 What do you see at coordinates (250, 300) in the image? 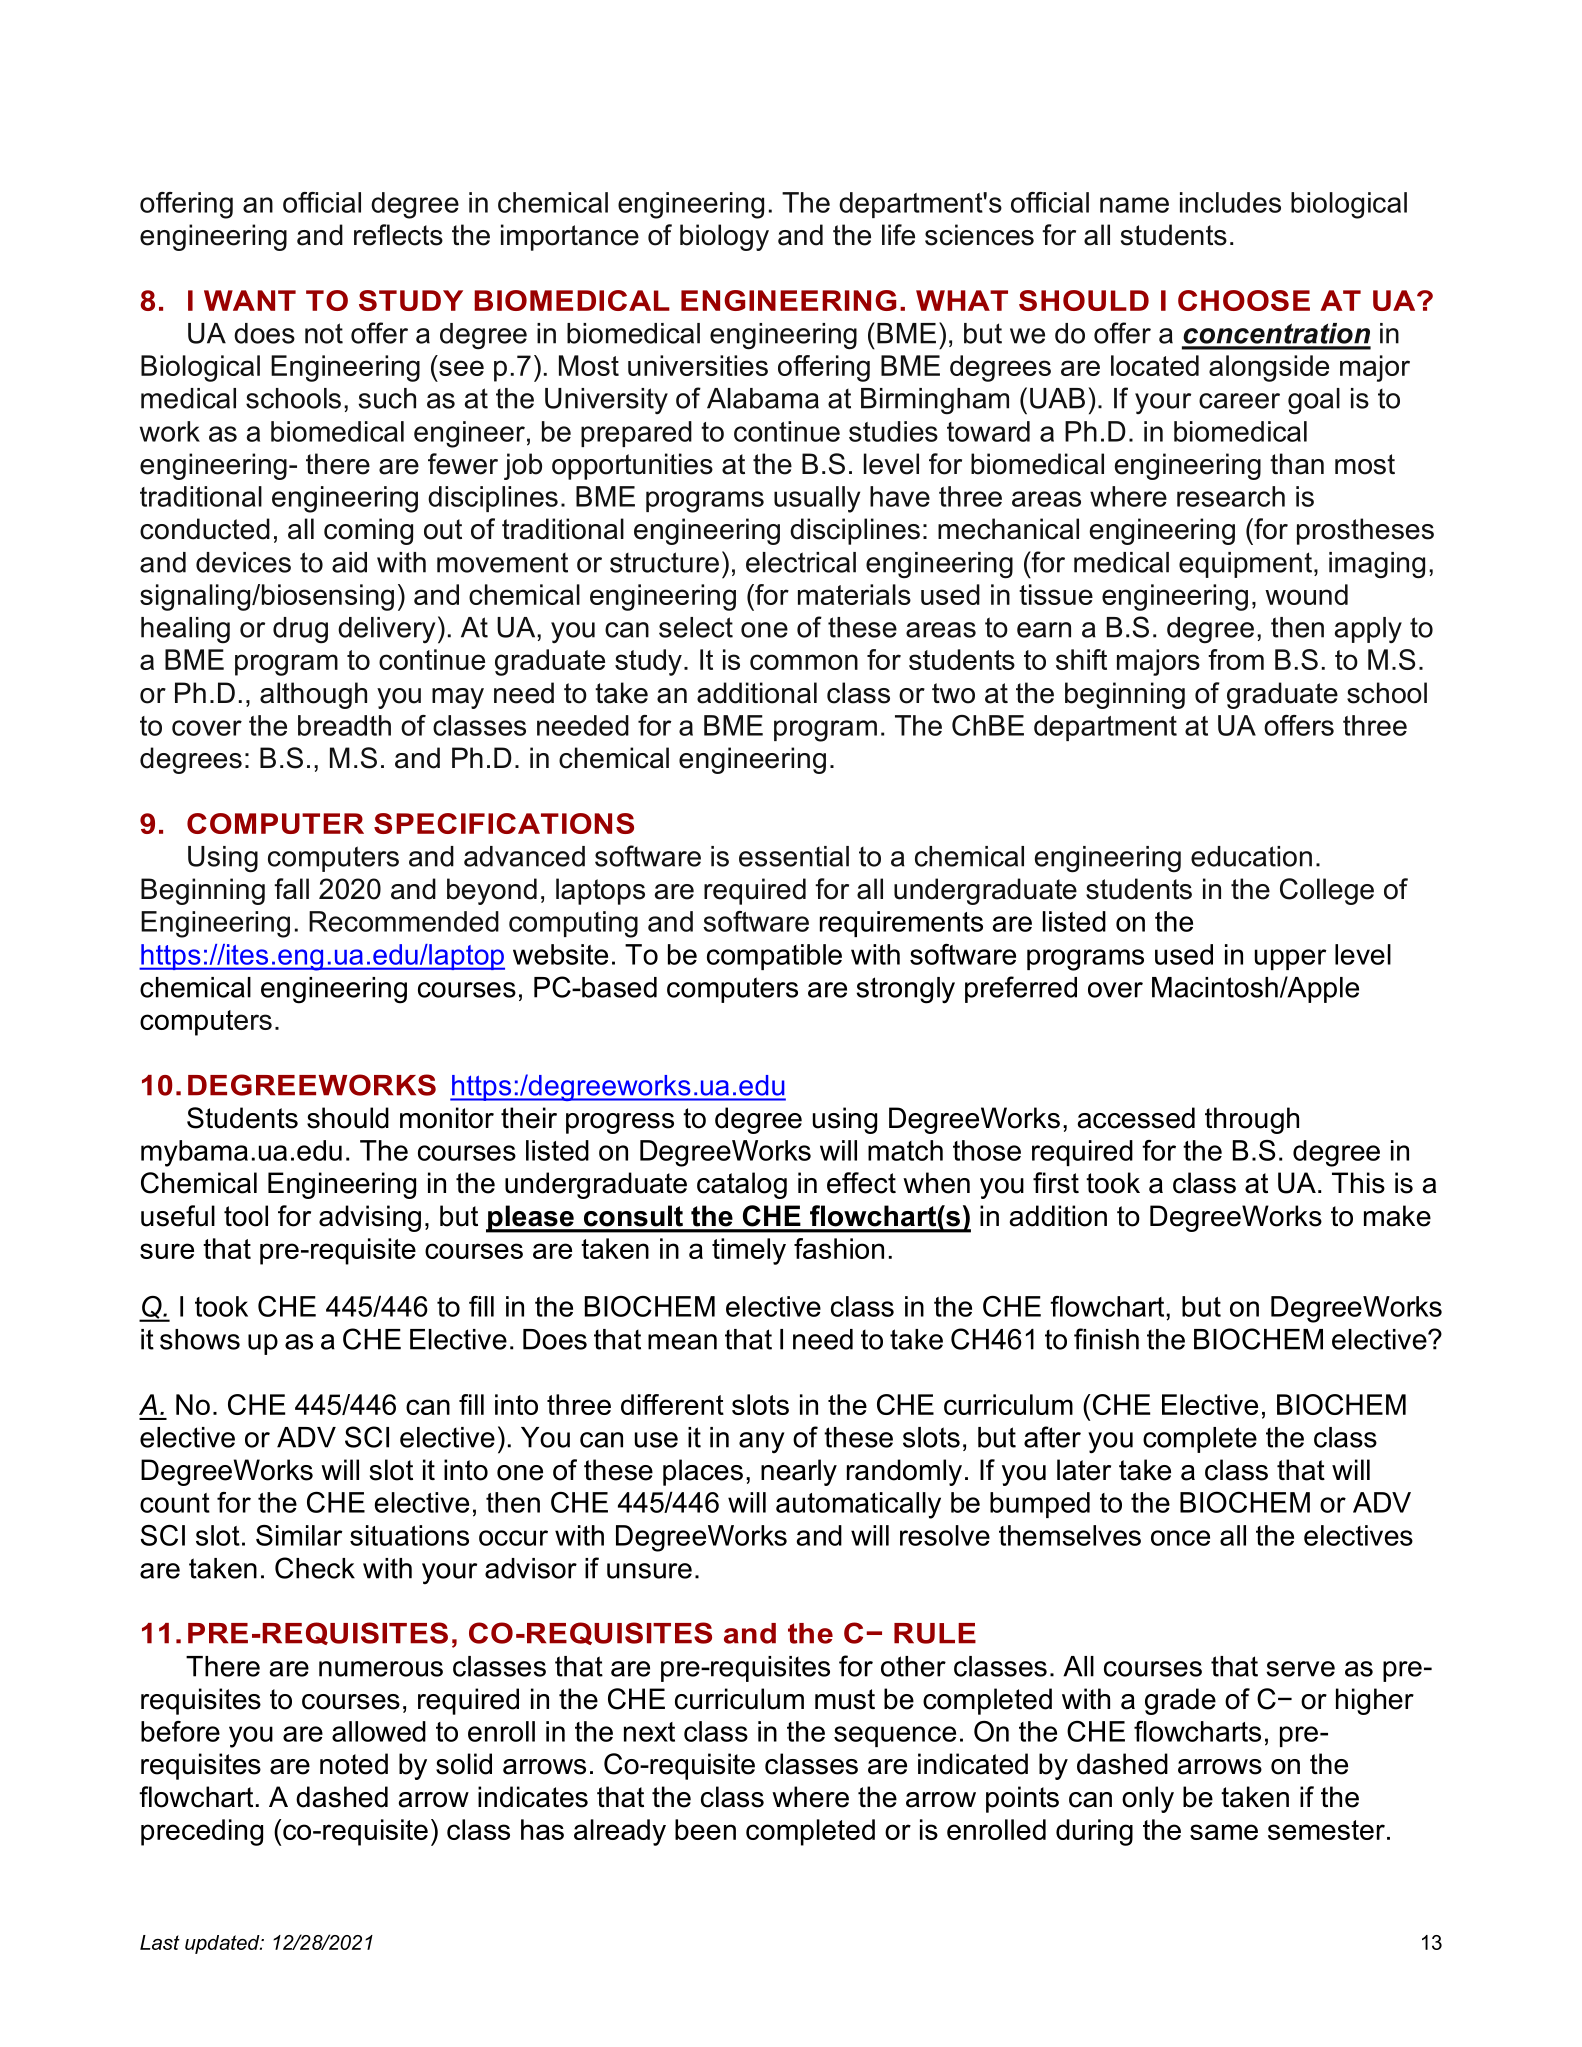
I see `WANT` at bounding box center [250, 300].
